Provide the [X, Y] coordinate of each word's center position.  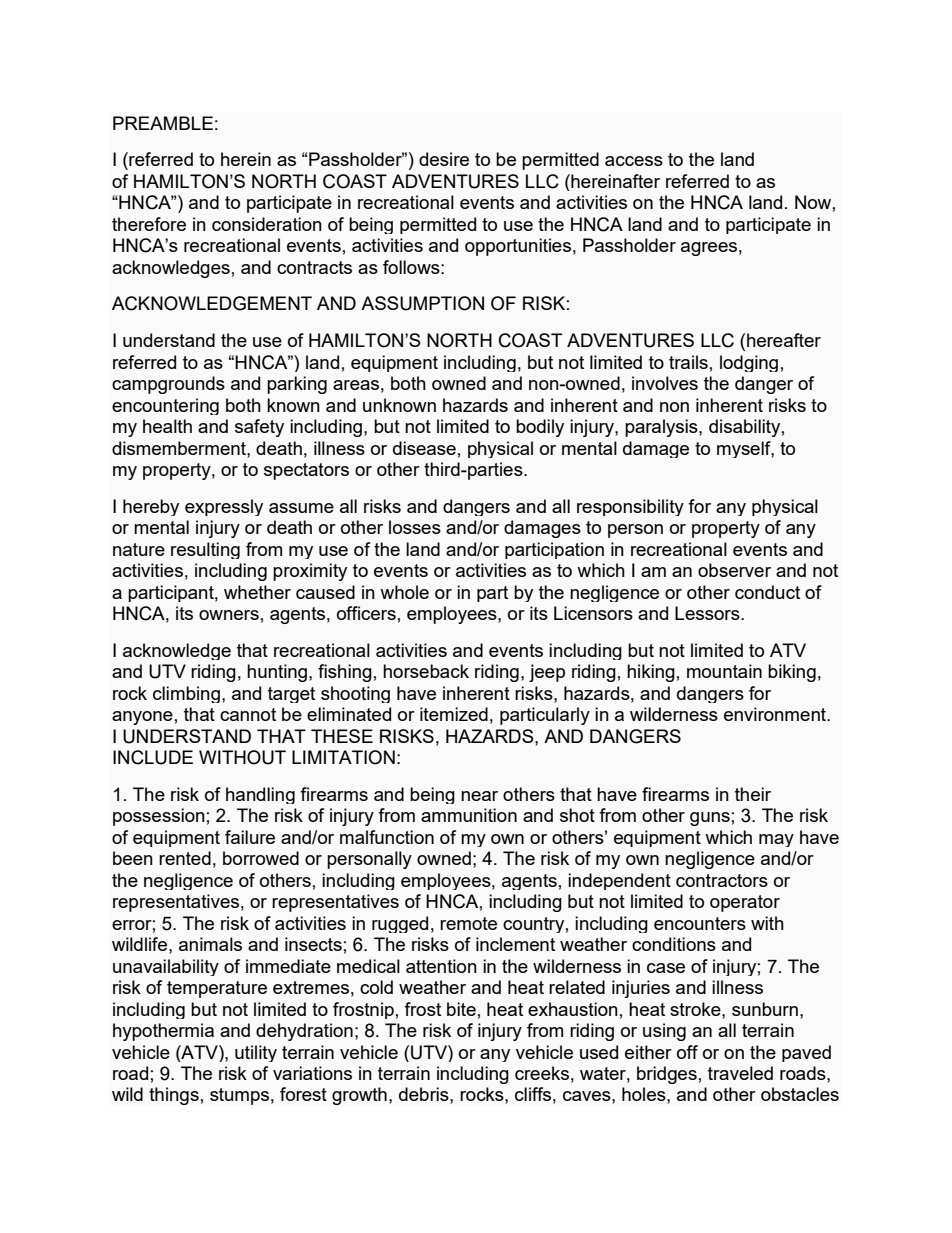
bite [461, 1009]
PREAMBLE [163, 123]
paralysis [662, 428]
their [753, 794]
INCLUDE [153, 757]
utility [256, 1053]
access [634, 161]
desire [444, 159]
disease [424, 448]
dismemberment [180, 448]
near [479, 796]
